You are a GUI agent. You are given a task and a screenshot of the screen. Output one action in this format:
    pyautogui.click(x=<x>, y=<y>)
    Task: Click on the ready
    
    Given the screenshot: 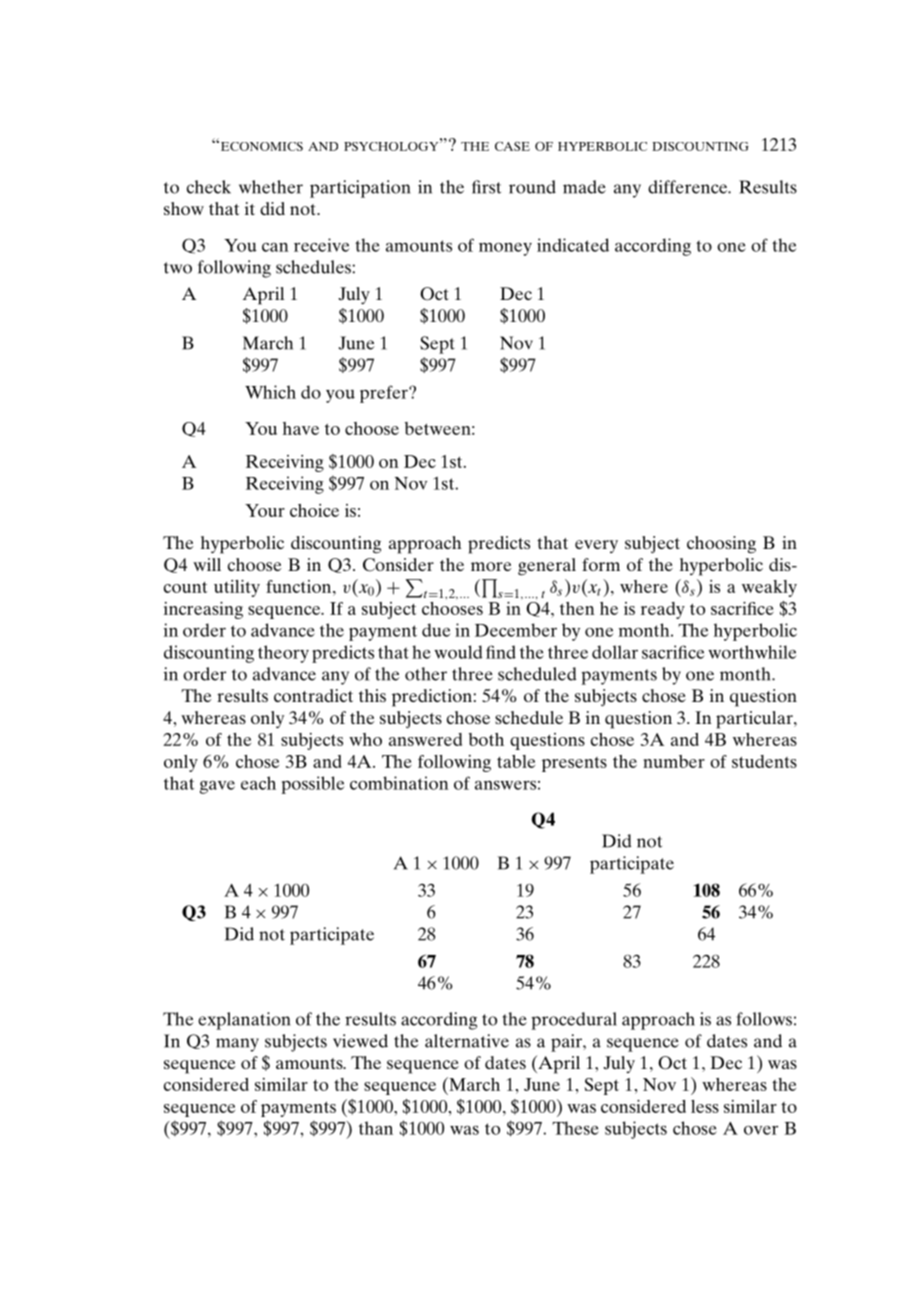 What is the action you would take?
    pyautogui.click(x=663, y=610)
